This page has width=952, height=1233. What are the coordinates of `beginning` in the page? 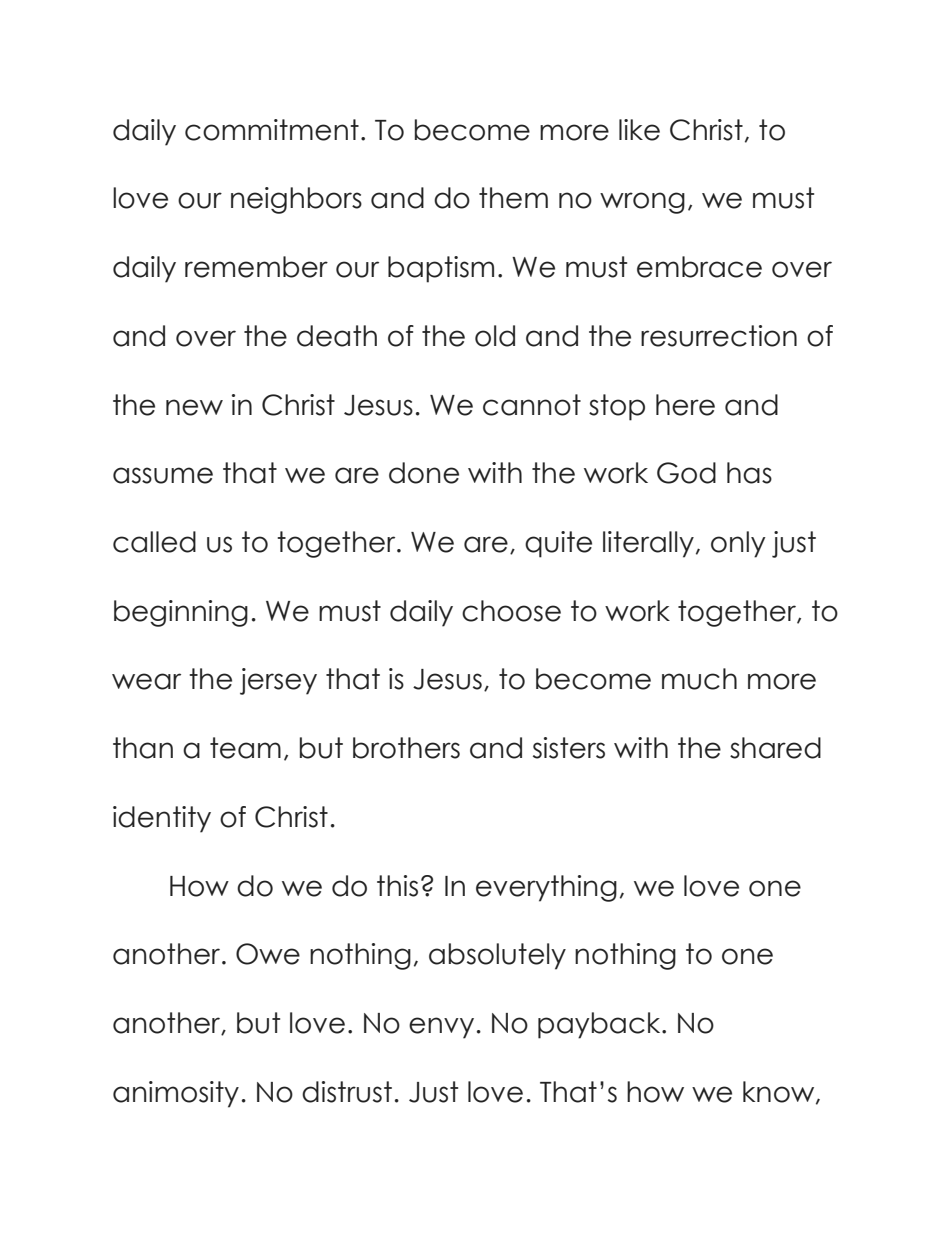 It's located at (181, 613).
